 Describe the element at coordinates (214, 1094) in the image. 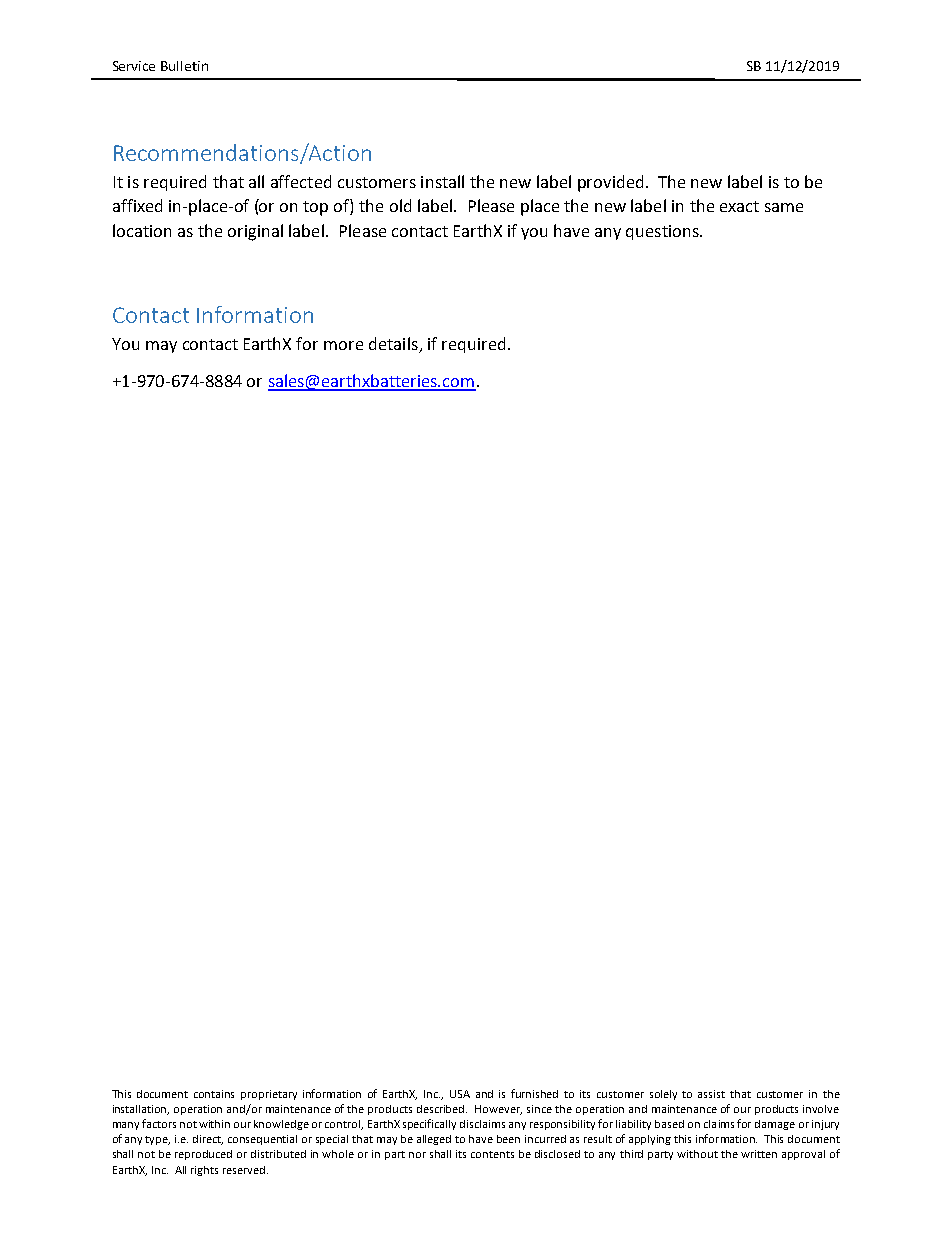

I see `contains` at that location.
